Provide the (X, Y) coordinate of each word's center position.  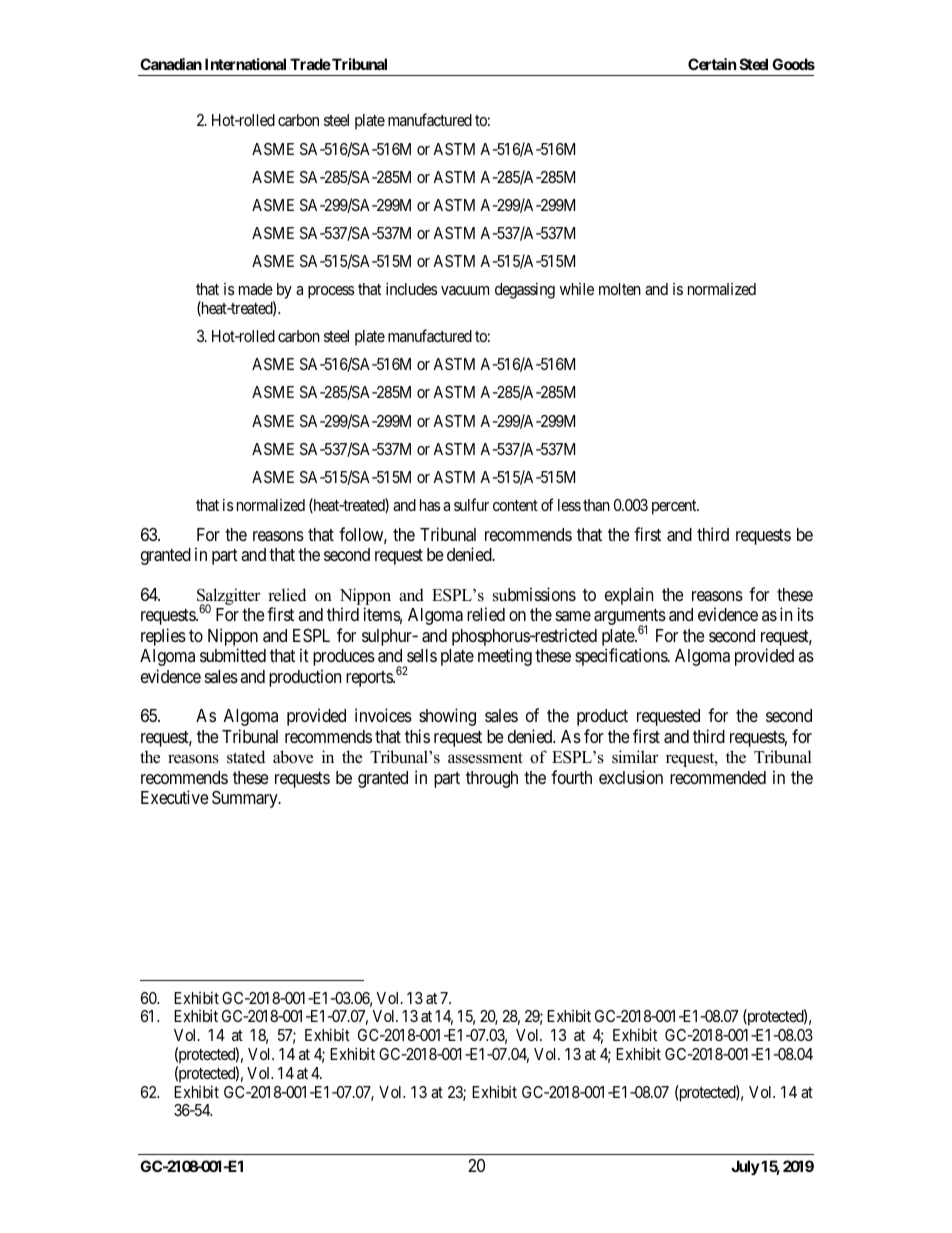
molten (620, 289)
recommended (718, 777)
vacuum (465, 290)
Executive (174, 797)
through (492, 779)
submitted (233, 655)
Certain (712, 64)
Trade (310, 64)
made (256, 289)
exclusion (631, 777)
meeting (505, 657)
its (806, 614)
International (245, 64)
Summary (246, 799)
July (745, 1167)
